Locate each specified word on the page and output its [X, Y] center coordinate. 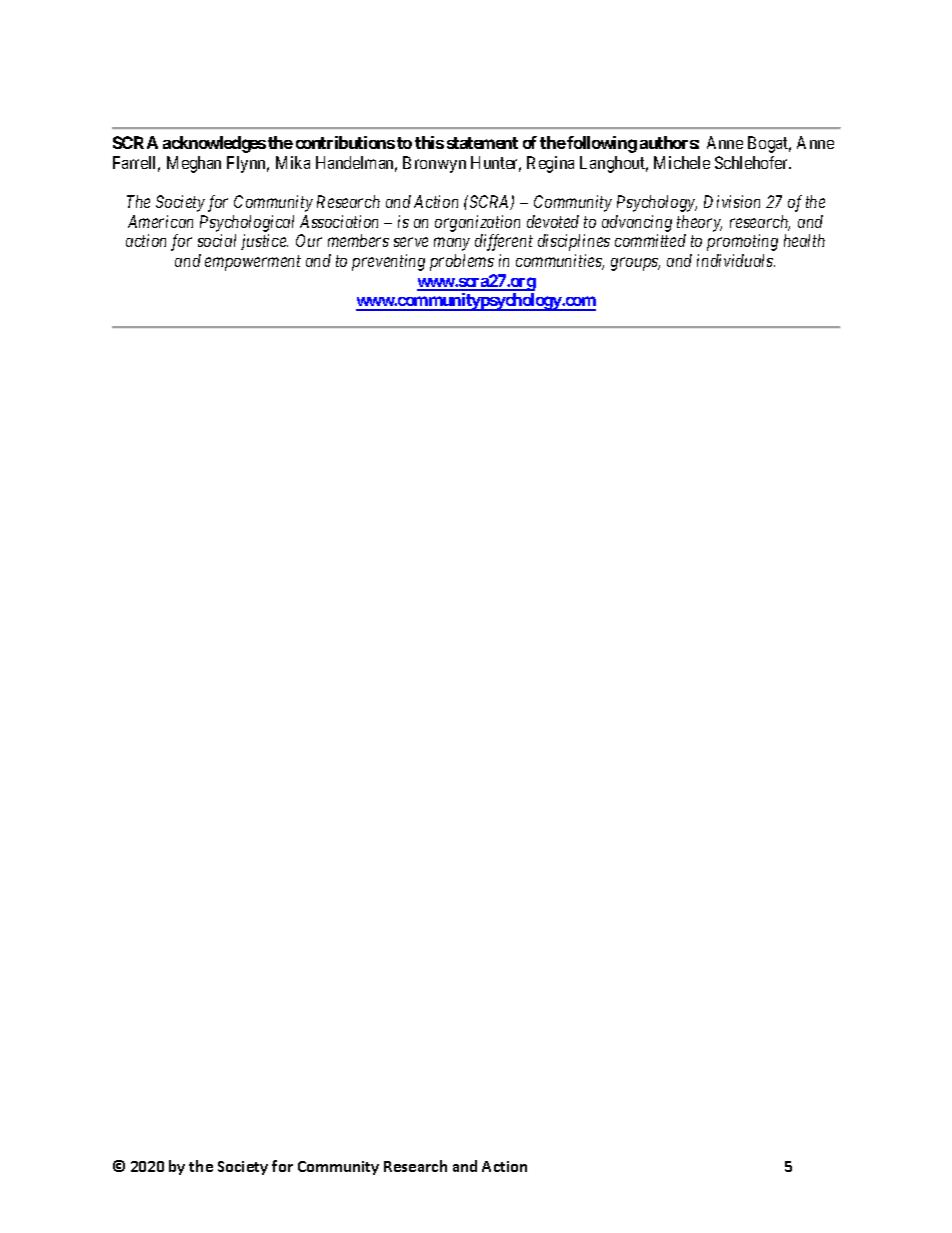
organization [477, 223]
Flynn [248, 164]
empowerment [253, 263]
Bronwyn [434, 164]
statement [482, 143]
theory [699, 223]
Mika [293, 162]
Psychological [247, 223]
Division [732, 201]
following [602, 144]
